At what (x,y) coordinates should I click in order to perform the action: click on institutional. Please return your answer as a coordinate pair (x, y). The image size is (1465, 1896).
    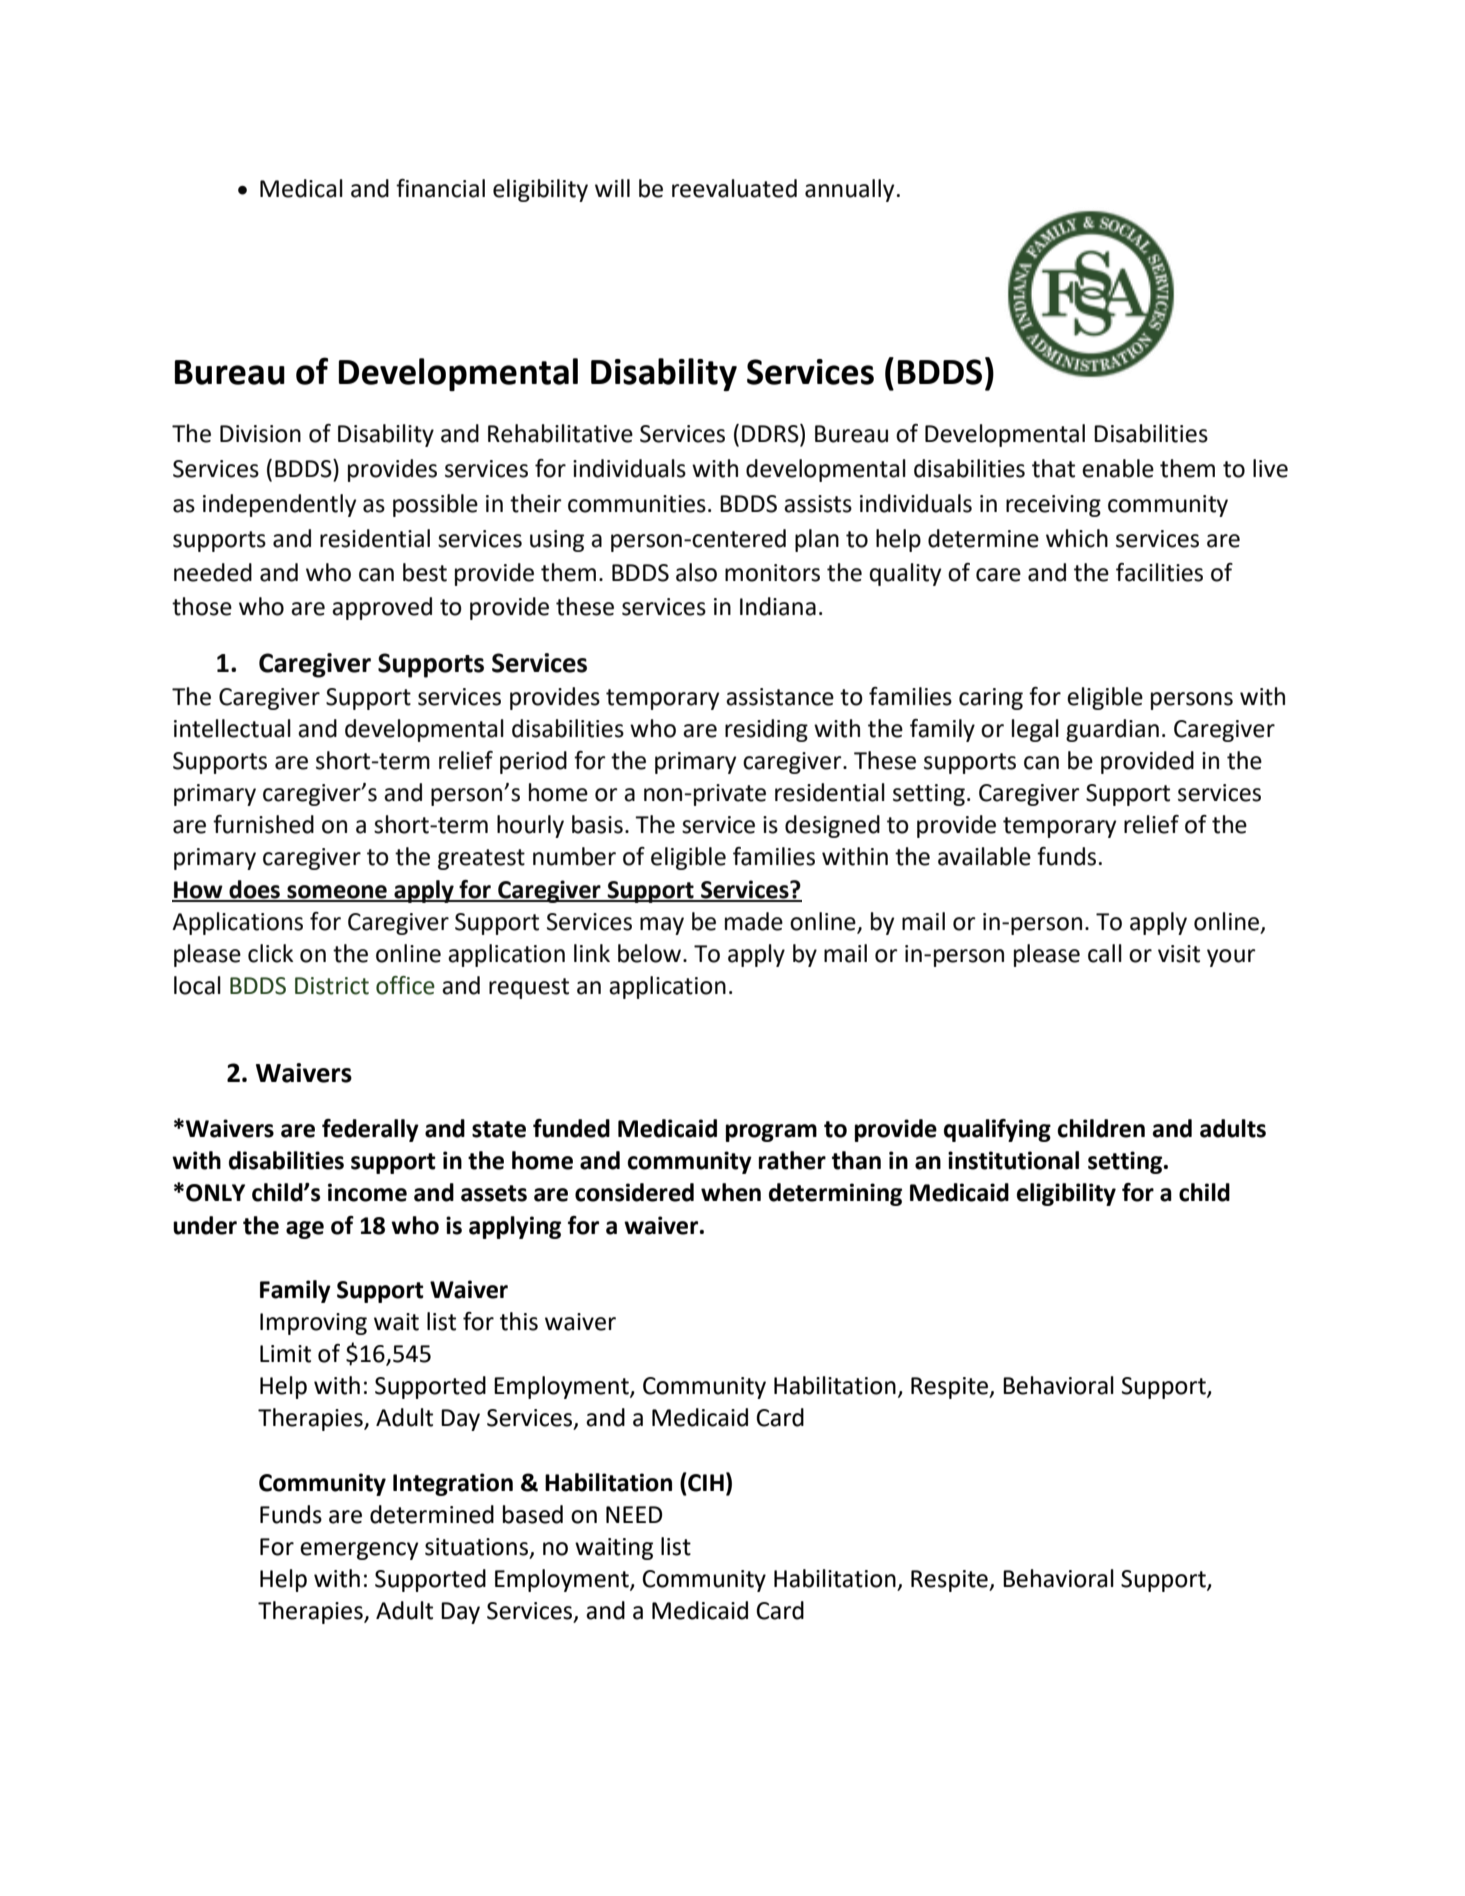
    Looking at the image, I should click on (1013, 1160).
